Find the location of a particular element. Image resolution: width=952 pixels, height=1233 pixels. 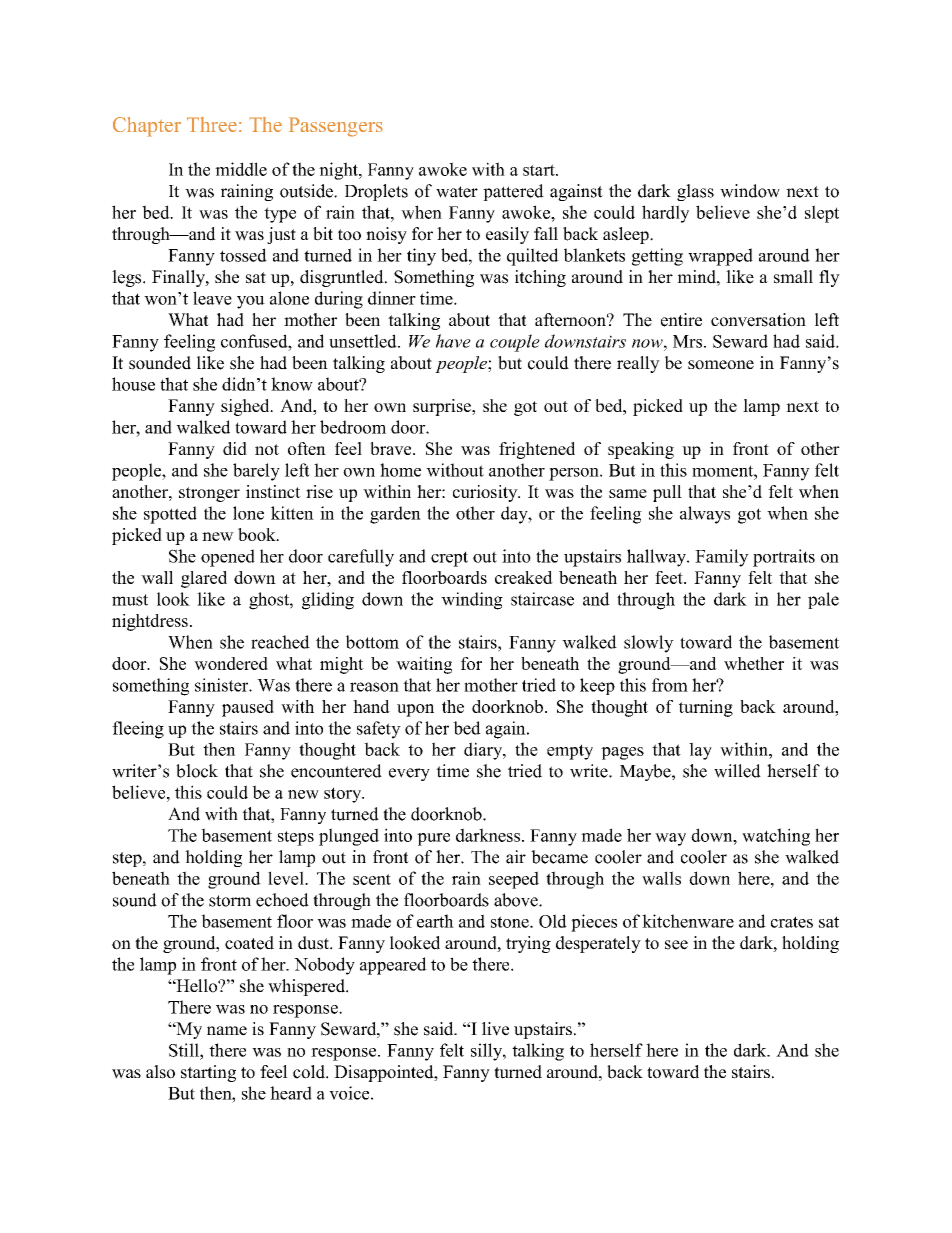

crates is located at coordinates (792, 922).
